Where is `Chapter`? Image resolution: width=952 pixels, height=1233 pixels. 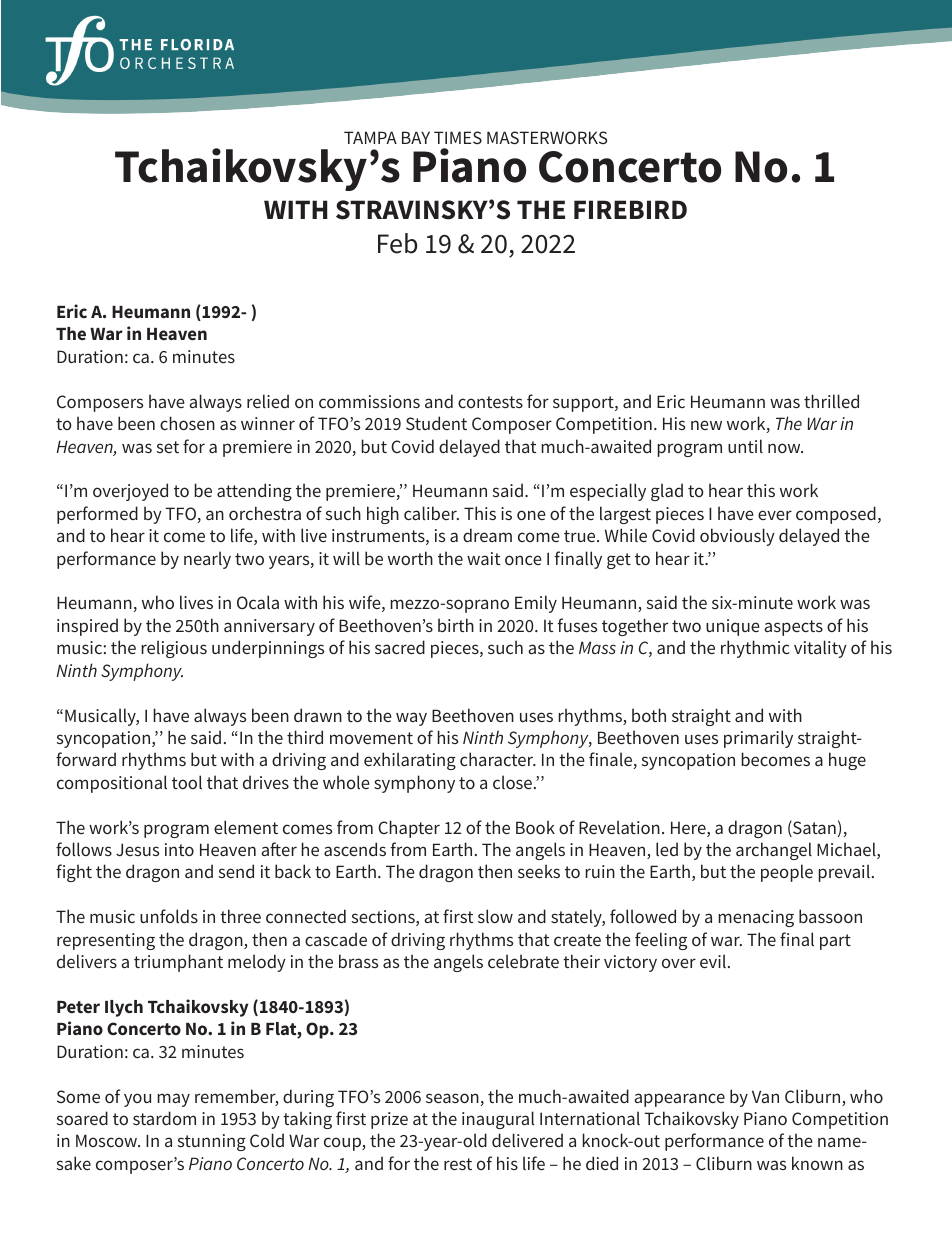
Chapter is located at coordinates (409, 829).
